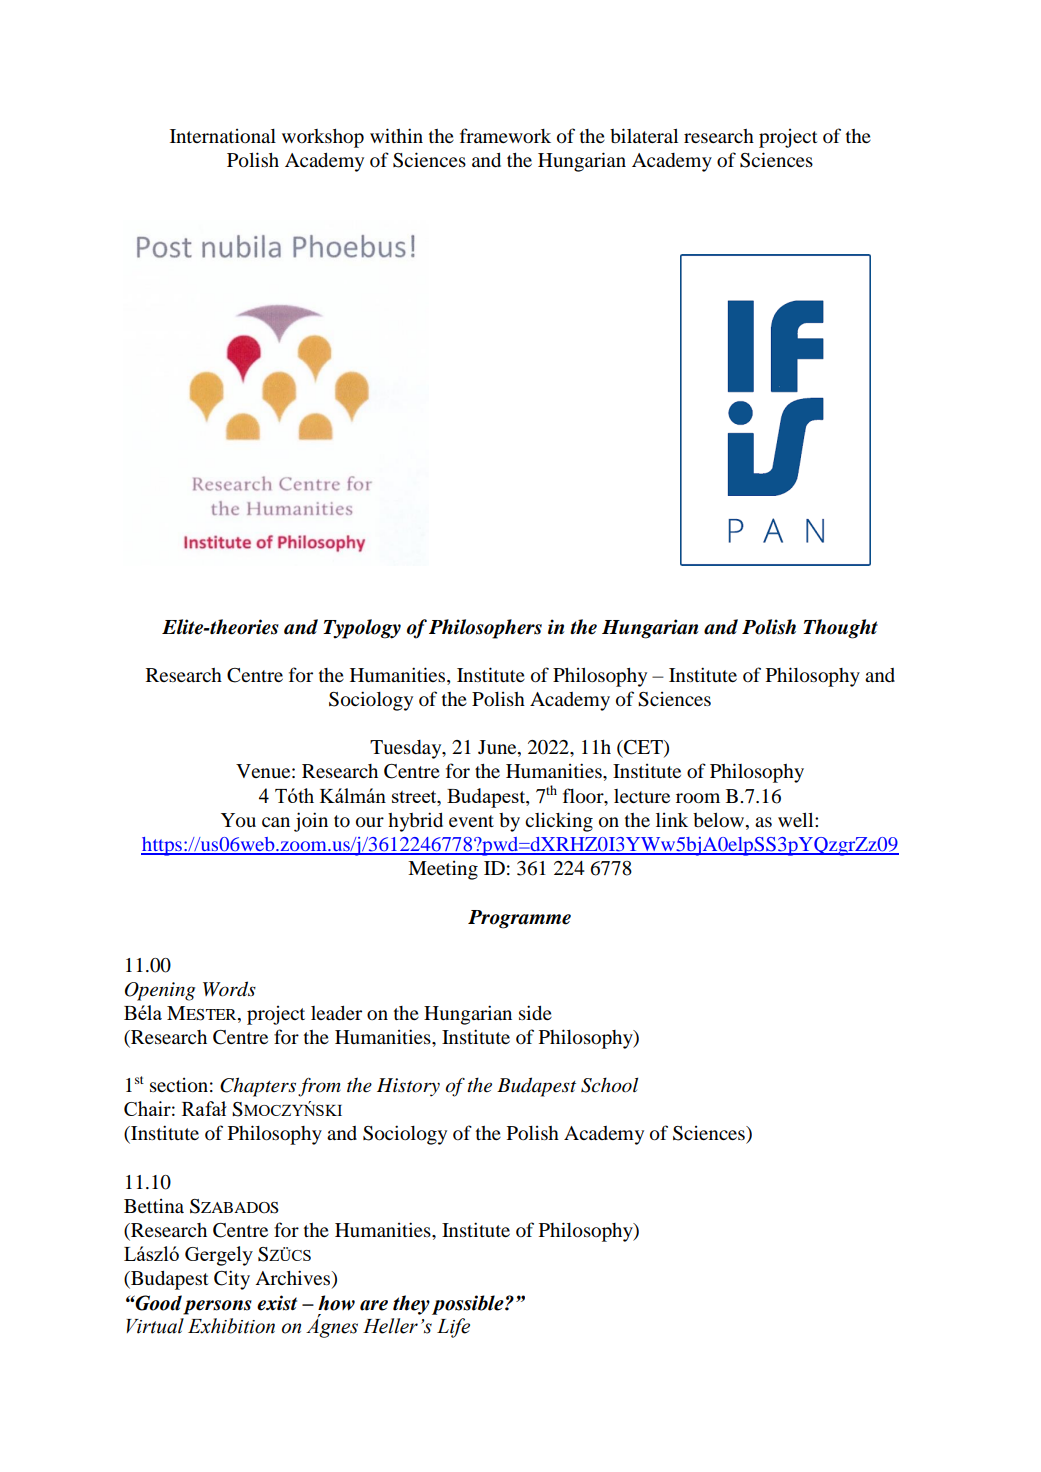 This screenshot has height=1472, width=1041. I want to click on side, so click(535, 1013).
